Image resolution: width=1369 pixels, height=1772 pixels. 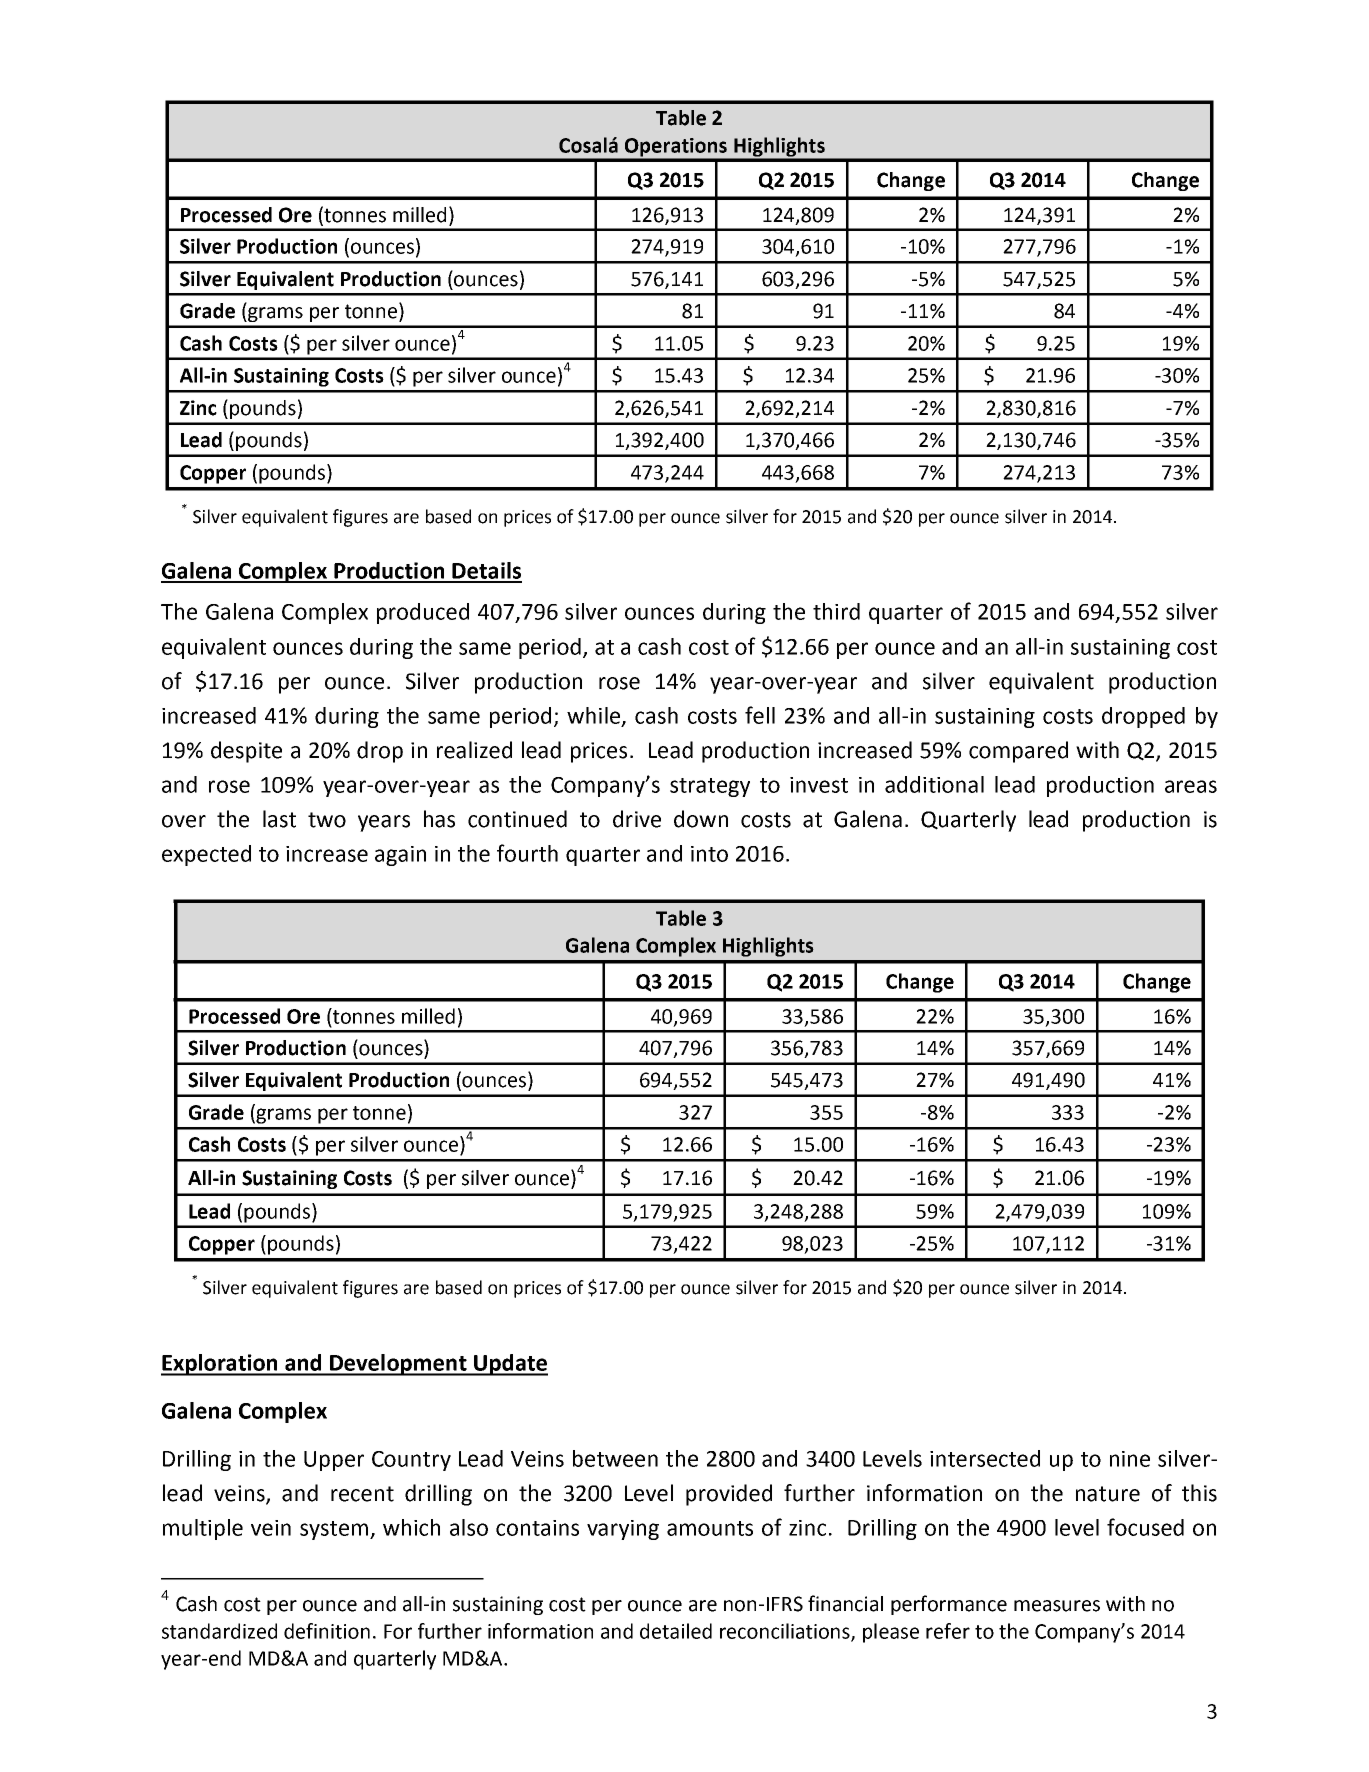 What do you see at coordinates (836, 611) in the page?
I see `third` at bounding box center [836, 611].
